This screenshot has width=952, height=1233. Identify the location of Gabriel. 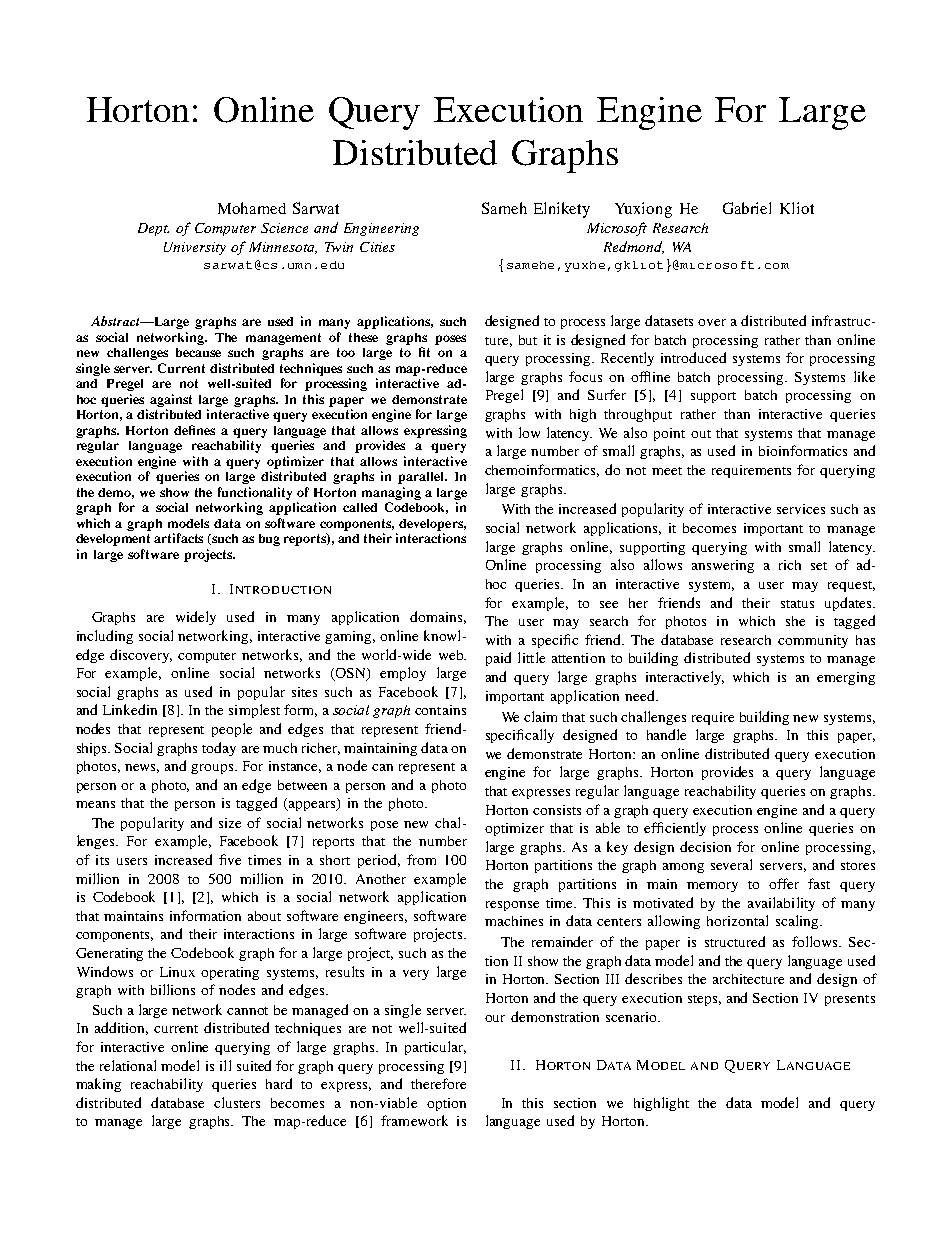
(747, 208).
